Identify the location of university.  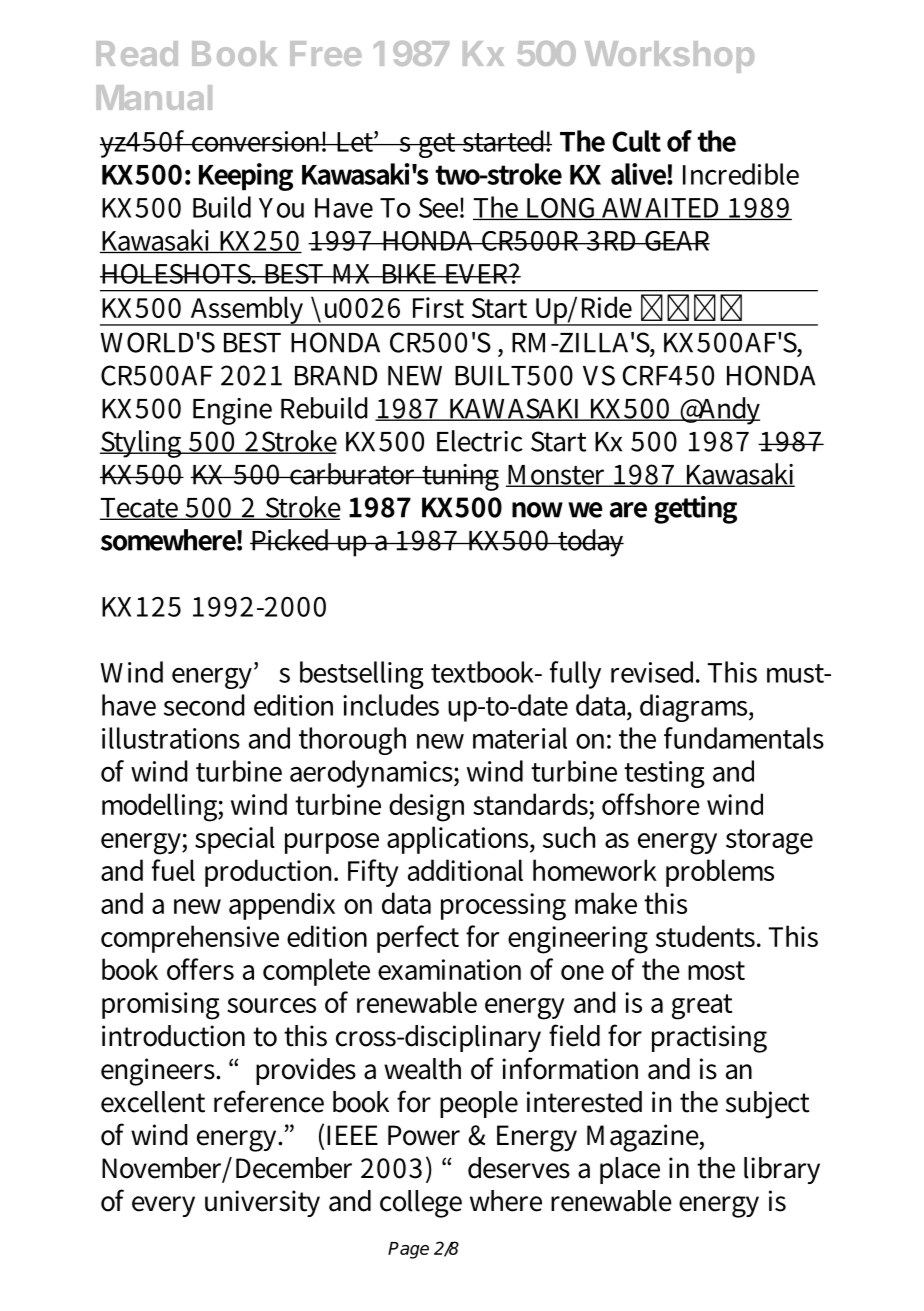
(262, 1203).
